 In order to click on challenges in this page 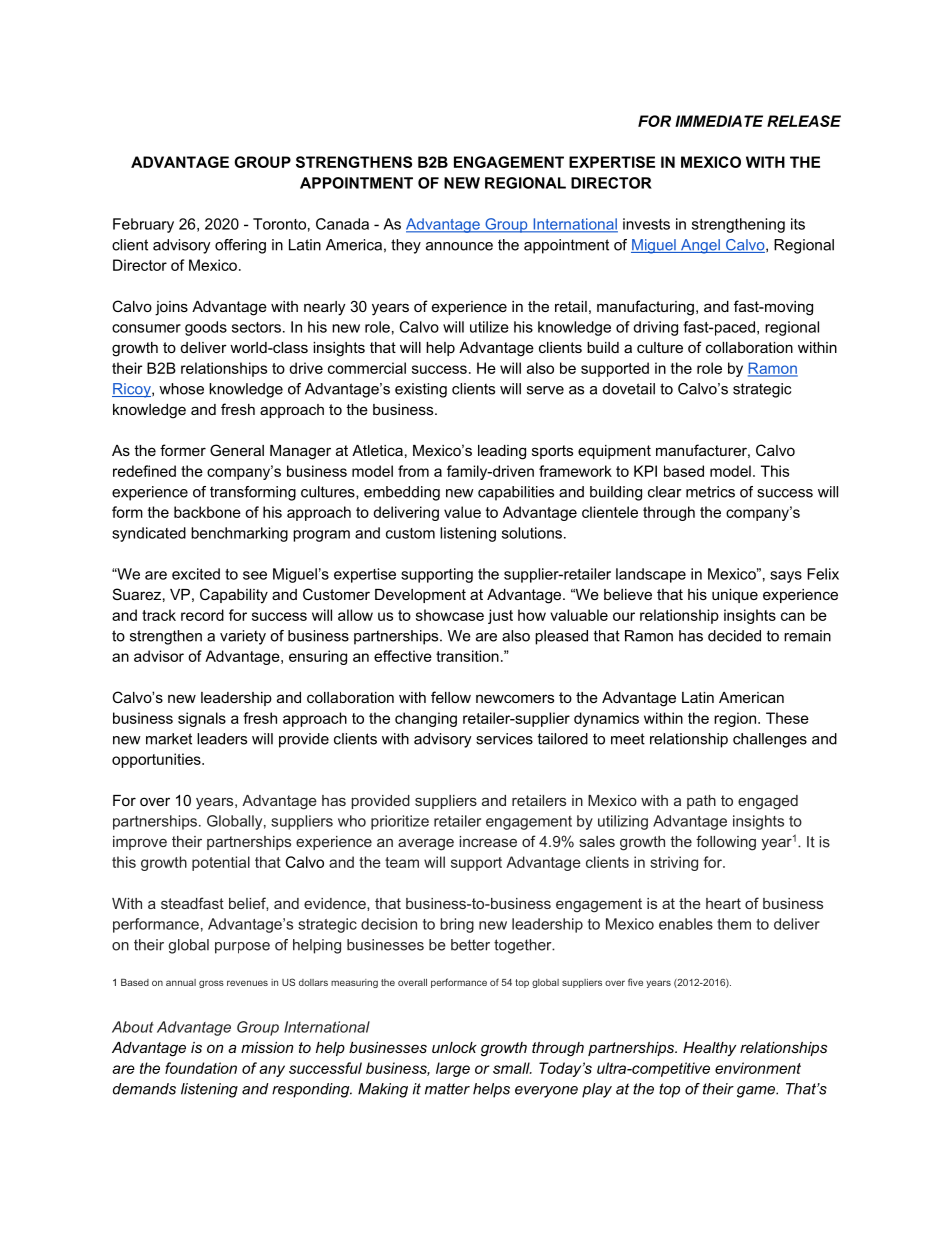, I will do `click(770, 740)`.
